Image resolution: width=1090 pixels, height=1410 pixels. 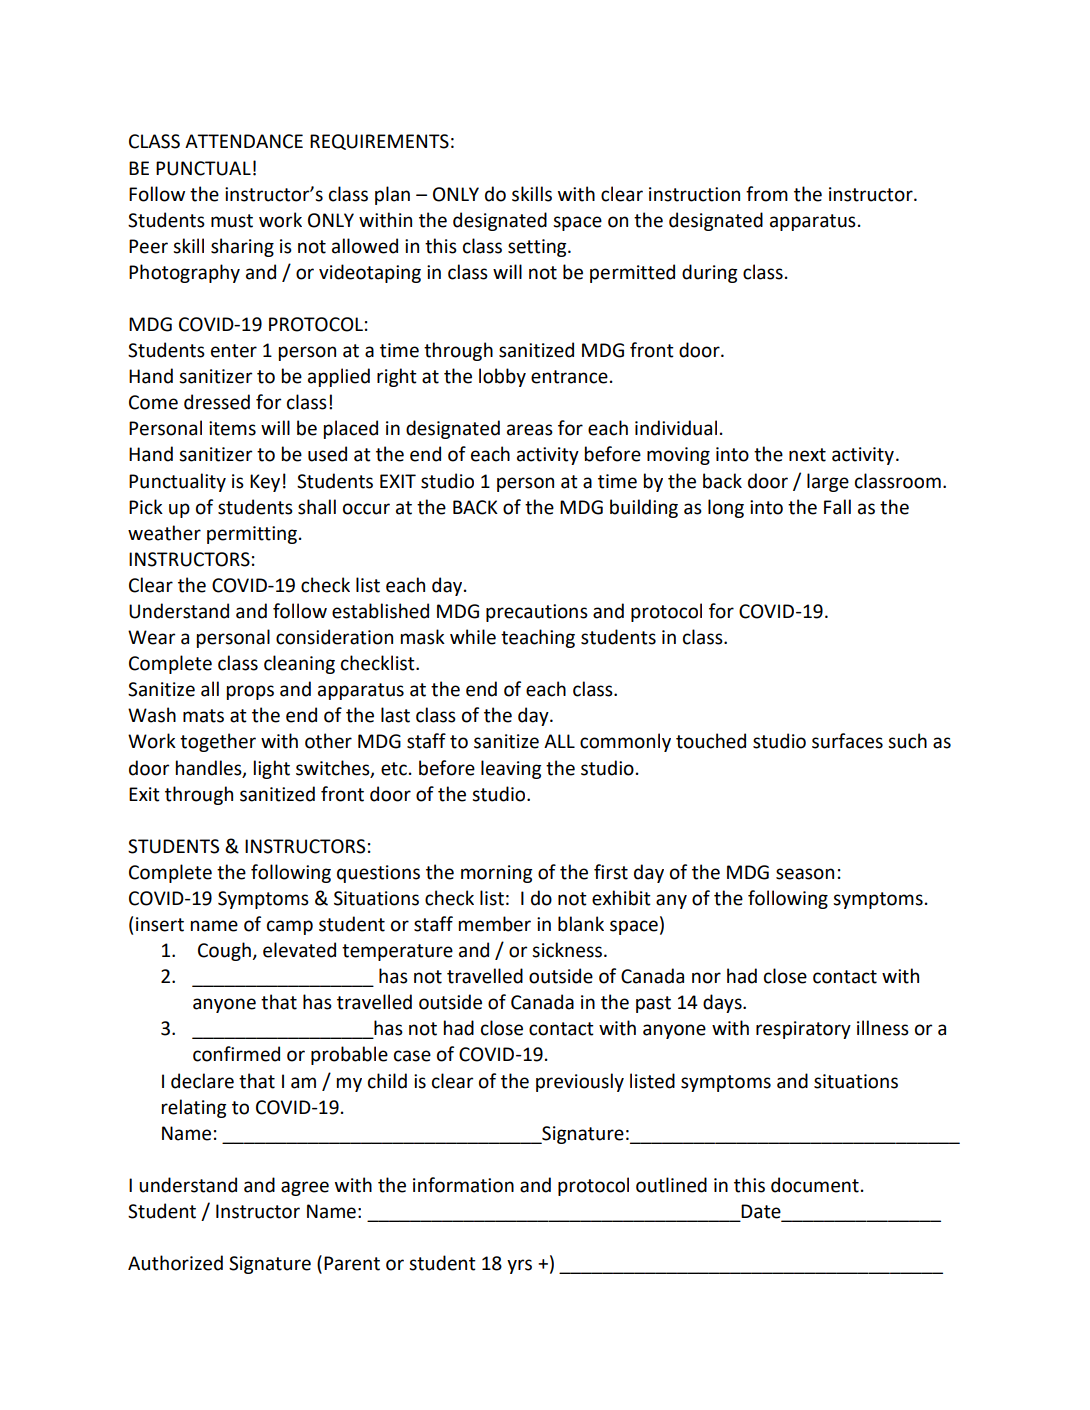 What do you see at coordinates (807, 455) in the page?
I see `next` at bounding box center [807, 455].
